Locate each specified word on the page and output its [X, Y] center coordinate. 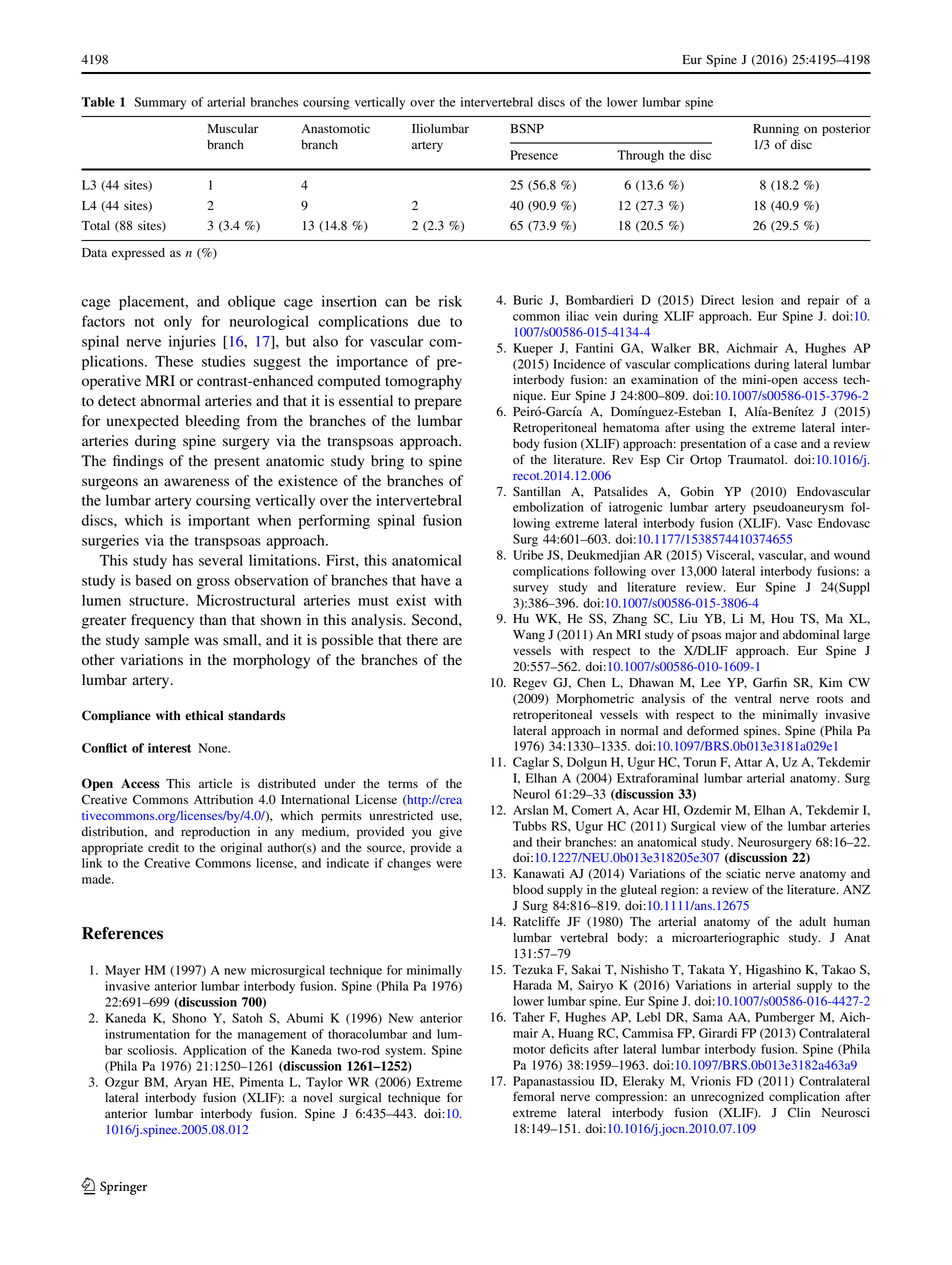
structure [158, 601]
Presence [534, 155]
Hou [782, 618]
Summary [160, 103]
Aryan [190, 1083]
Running [776, 130]
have [436, 580]
